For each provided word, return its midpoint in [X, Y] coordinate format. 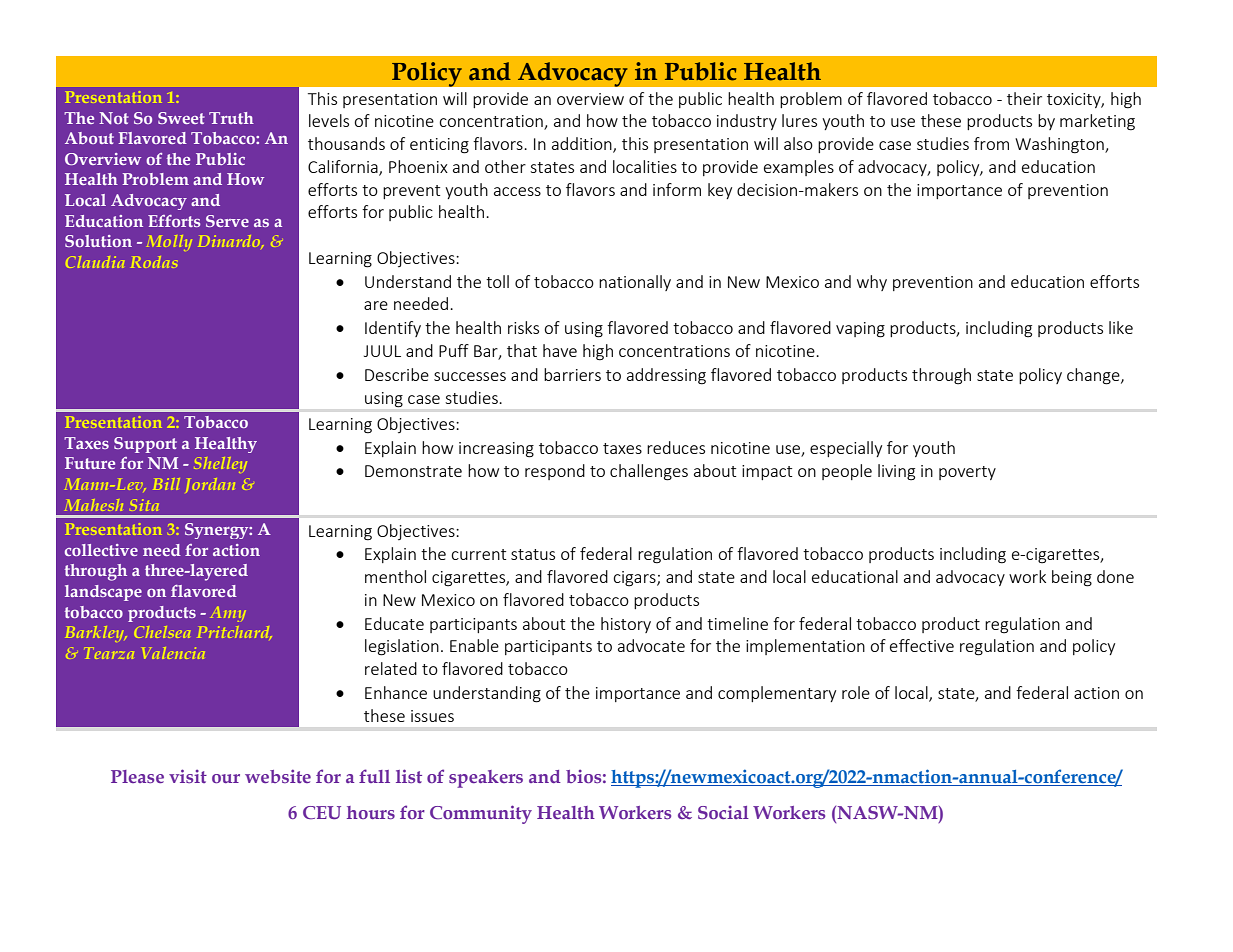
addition [583, 145]
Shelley [220, 465]
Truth [231, 118]
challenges [649, 472]
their [1024, 98]
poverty [967, 473]
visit [188, 776]
